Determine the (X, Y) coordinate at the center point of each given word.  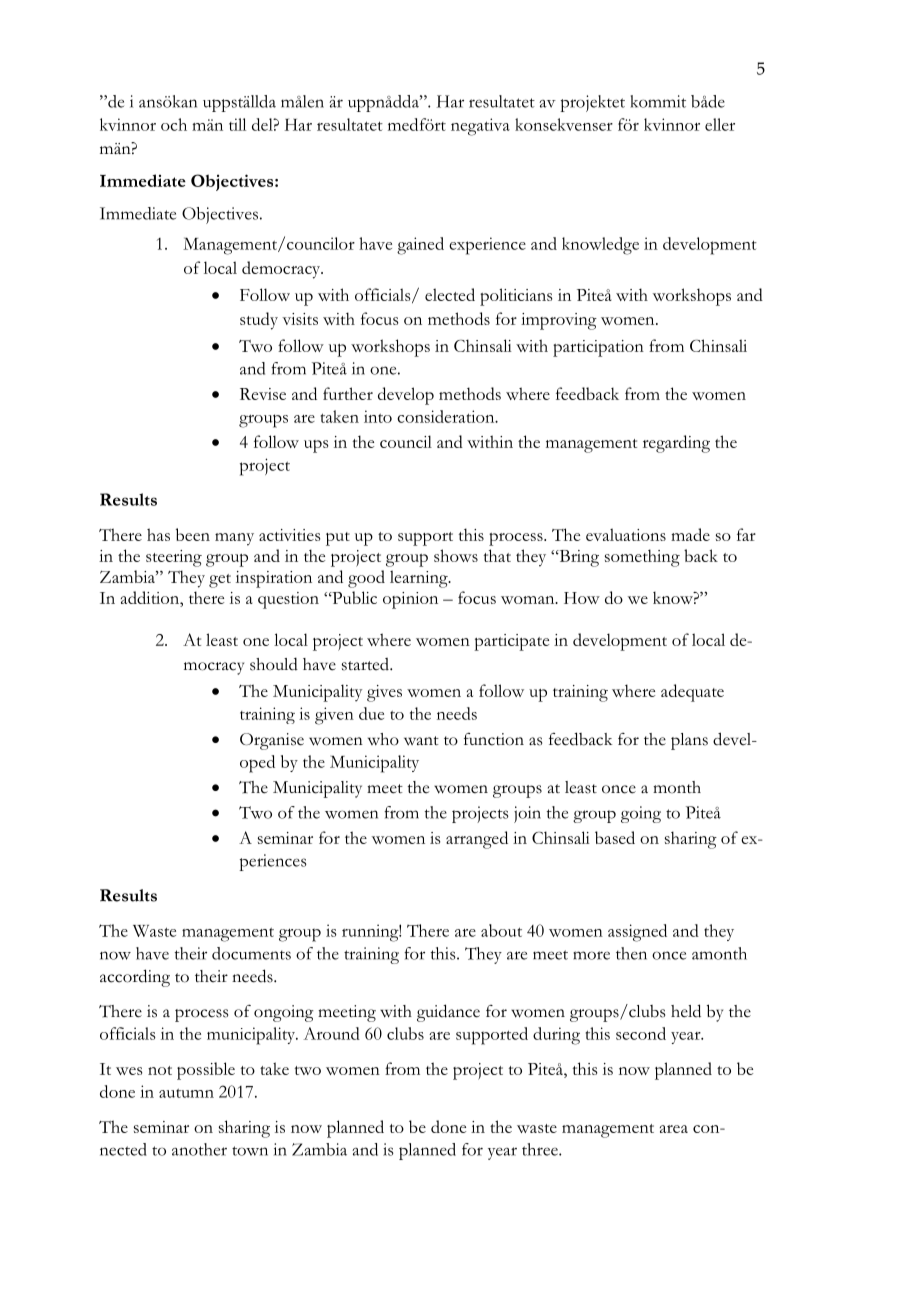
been (193, 534)
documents (251, 953)
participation (598, 348)
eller (720, 124)
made (690, 534)
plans (689, 741)
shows (456, 555)
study (259, 321)
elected (450, 294)
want (421, 741)
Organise (272, 741)
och (174, 124)
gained (420, 246)
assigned (637, 933)
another (199, 1149)
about (501, 930)
